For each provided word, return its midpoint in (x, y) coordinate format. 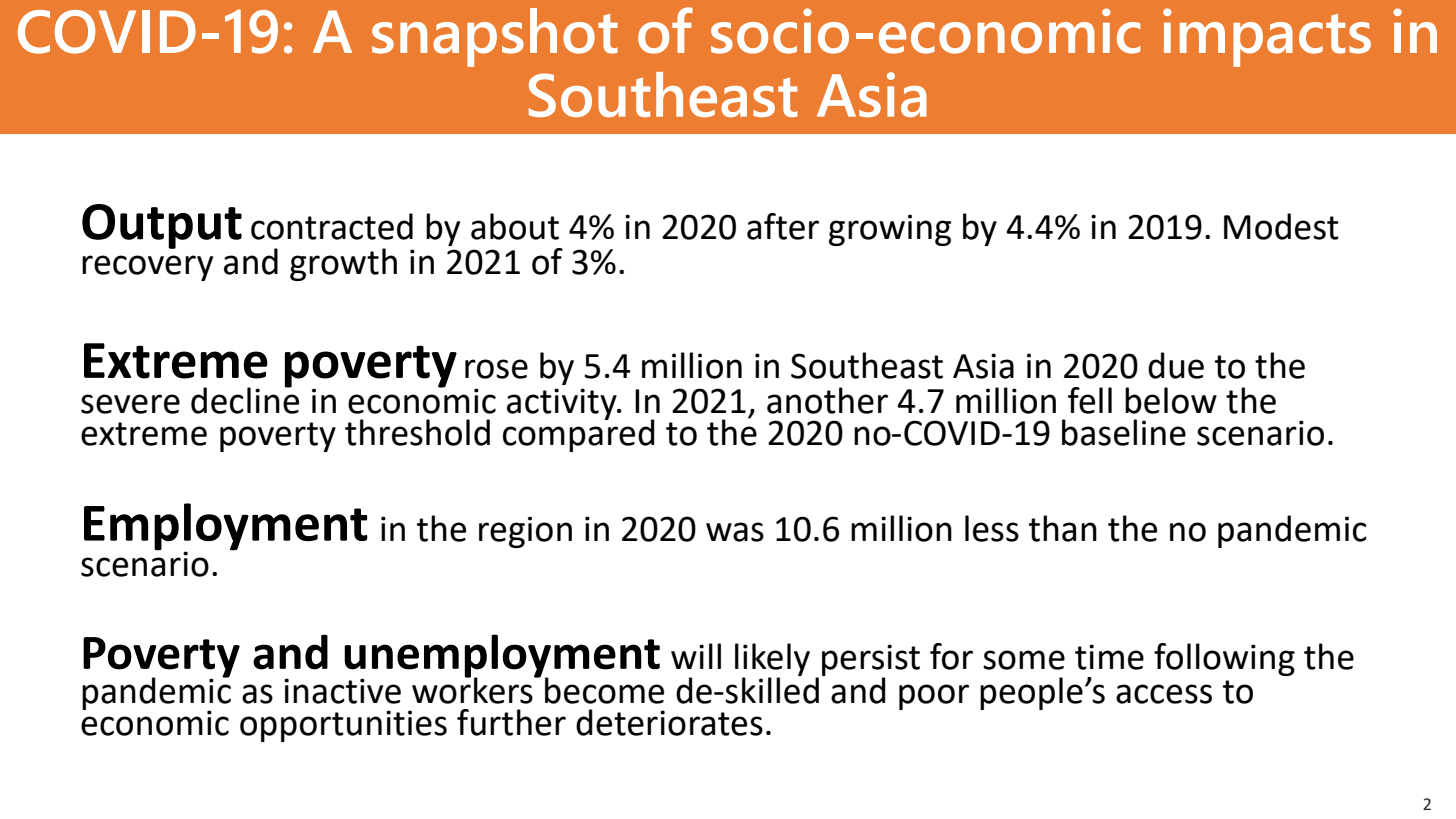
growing (890, 230)
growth (343, 264)
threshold (417, 432)
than (1063, 528)
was (735, 532)
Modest (1281, 226)
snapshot (495, 37)
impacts (1267, 37)
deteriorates (669, 722)
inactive (342, 691)
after (783, 226)
